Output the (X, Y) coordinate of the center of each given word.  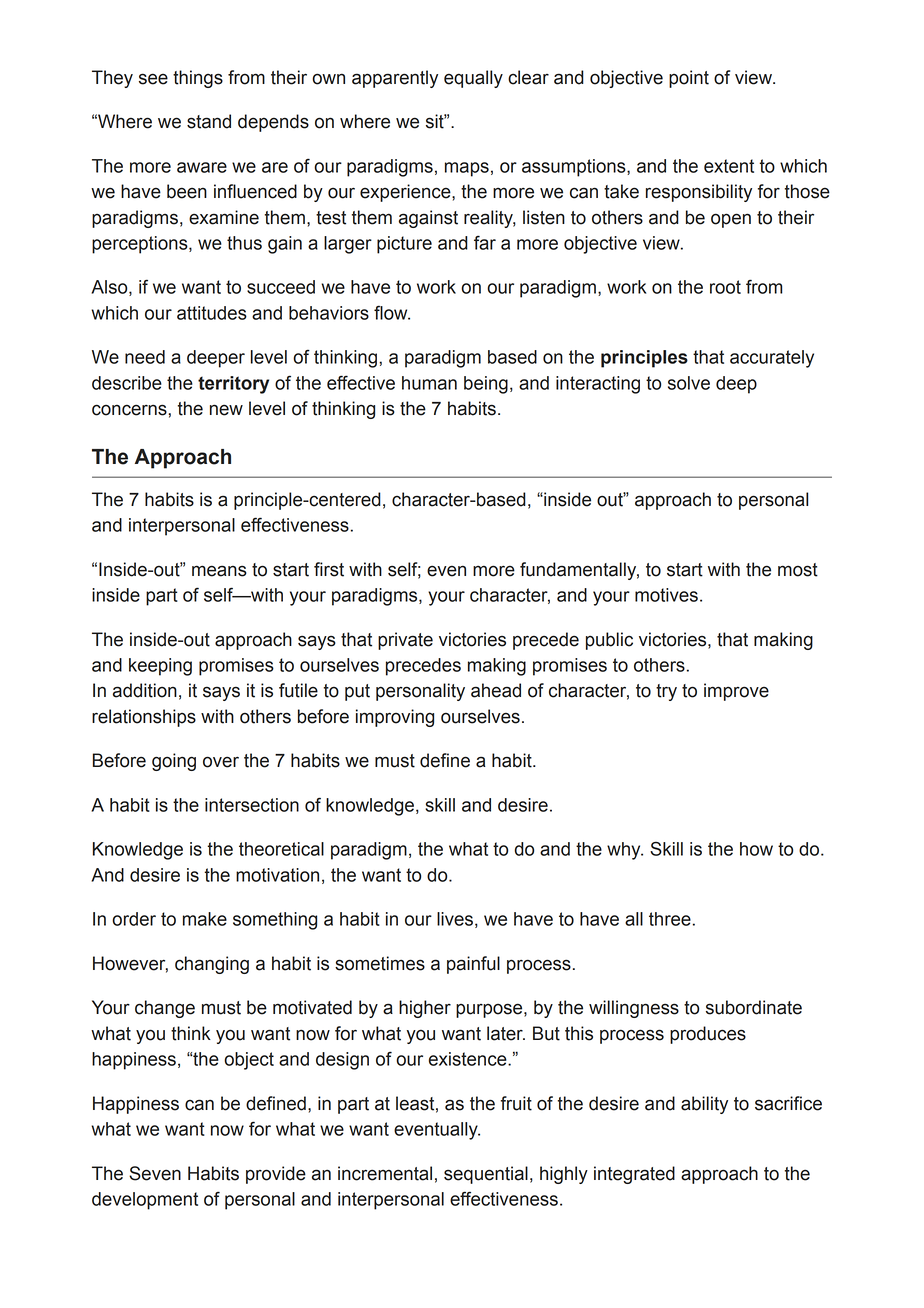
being (486, 385)
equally (473, 79)
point (689, 79)
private (405, 641)
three (670, 919)
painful (473, 965)
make (205, 919)
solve (689, 383)
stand (209, 121)
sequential (486, 1175)
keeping (160, 667)
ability (704, 1105)
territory (233, 385)
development (145, 1201)
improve (736, 692)
